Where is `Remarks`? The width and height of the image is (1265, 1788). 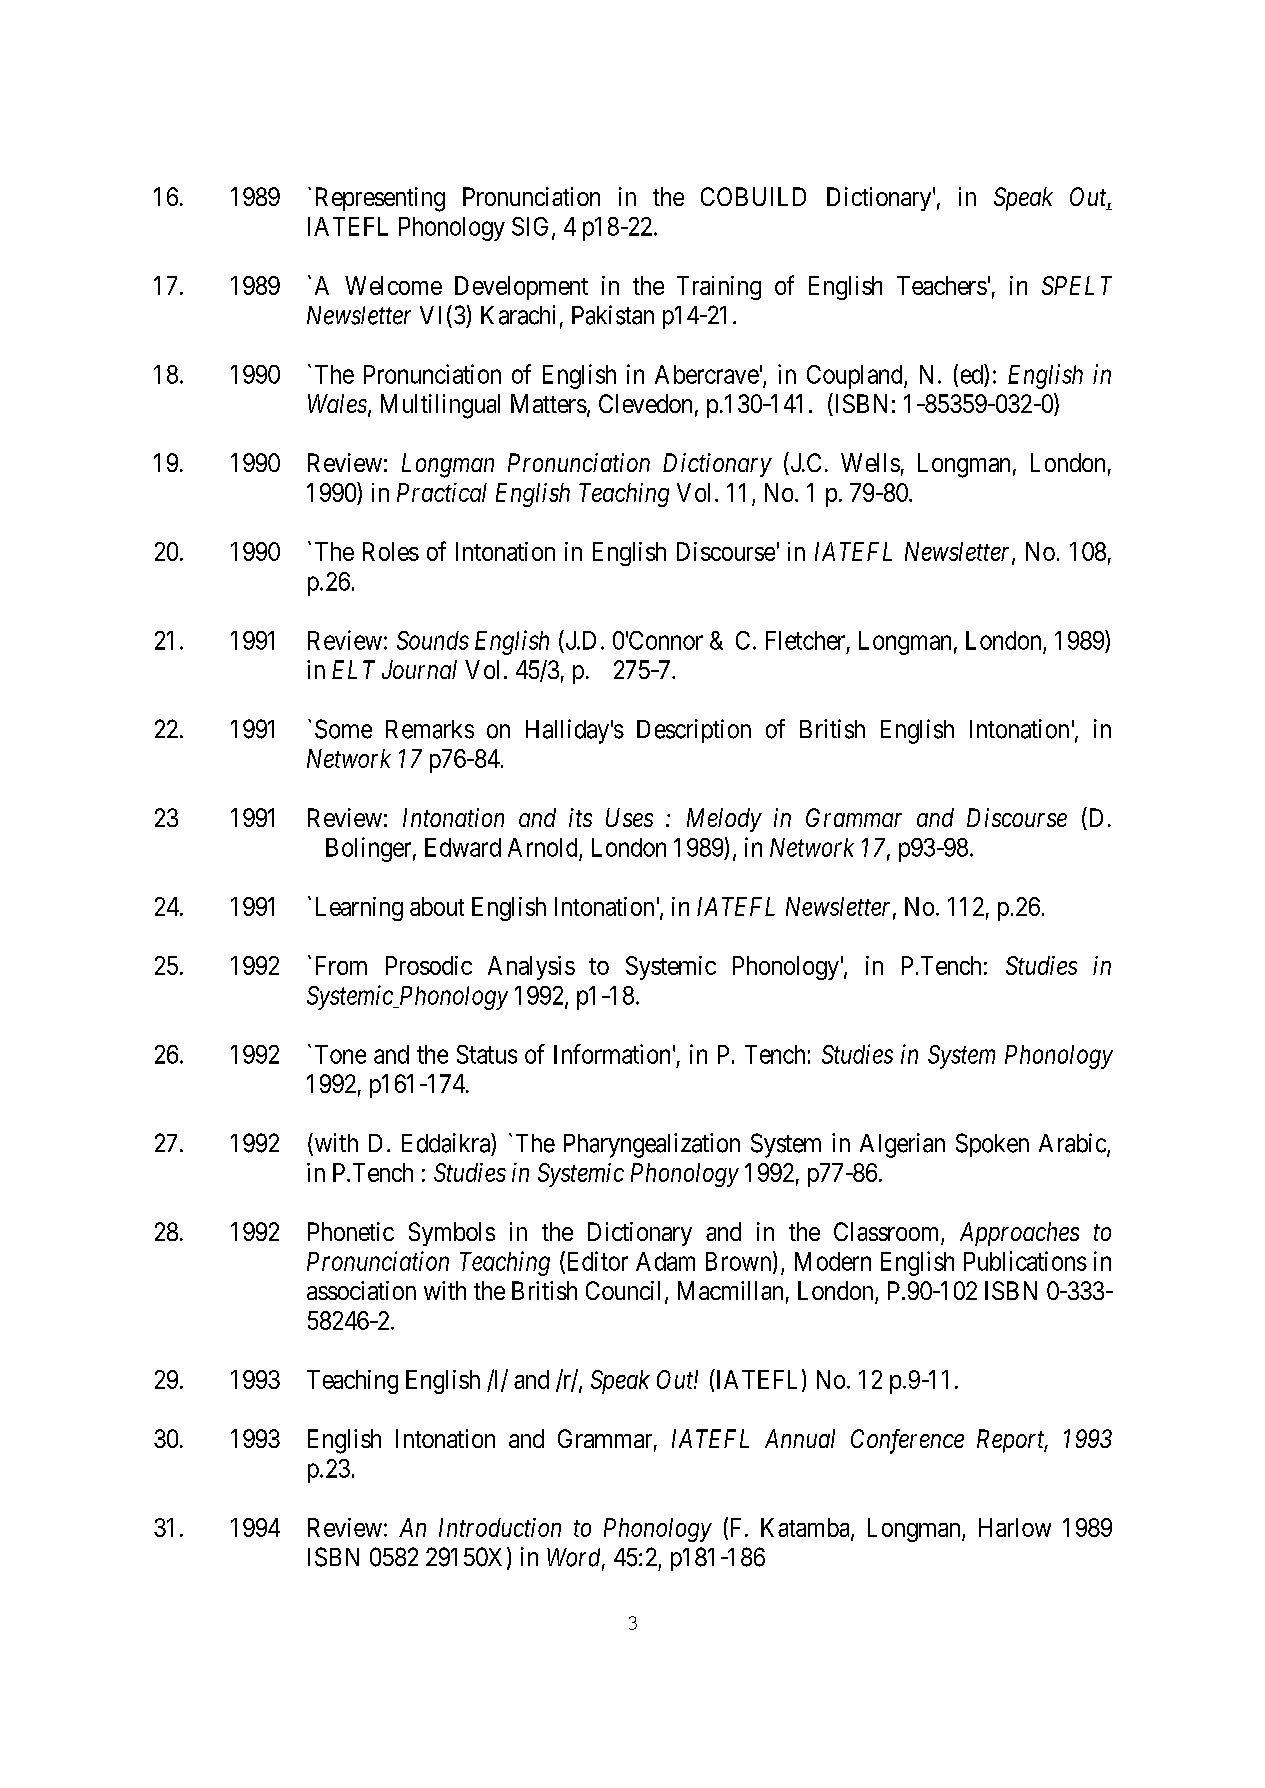
Remarks is located at coordinates (430, 729).
